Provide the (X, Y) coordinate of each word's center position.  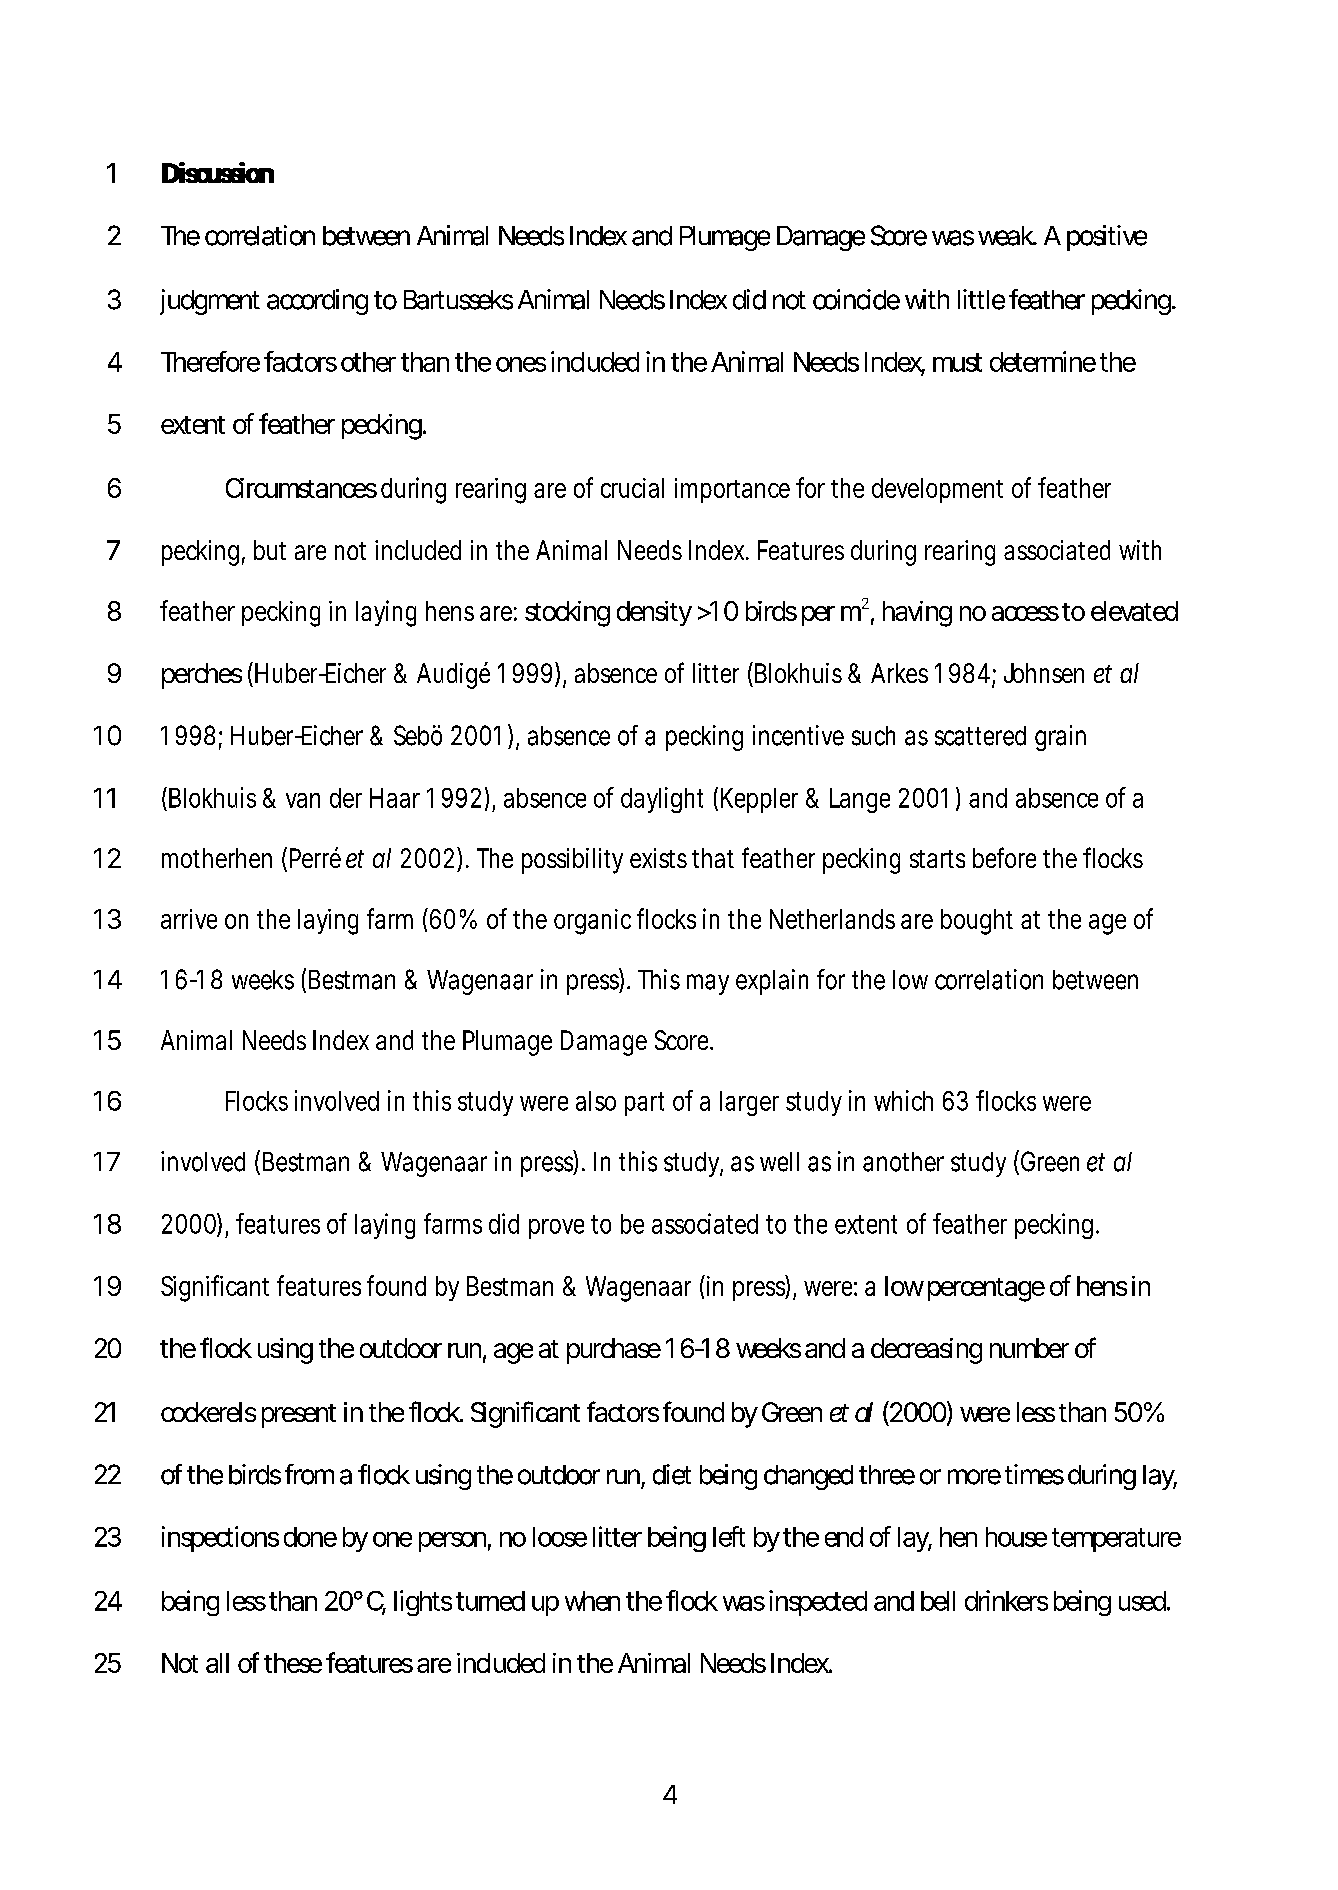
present (299, 1416)
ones (521, 364)
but (270, 550)
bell (938, 1601)
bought (977, 922)
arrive (189, 919)
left (729, 1536)
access (1025, 613)
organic (592, 922)
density (654, 613)
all (217, 1663)
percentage (986, 1290)
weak (1006, 236)
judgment (210, 302)
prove (556, 1229)
